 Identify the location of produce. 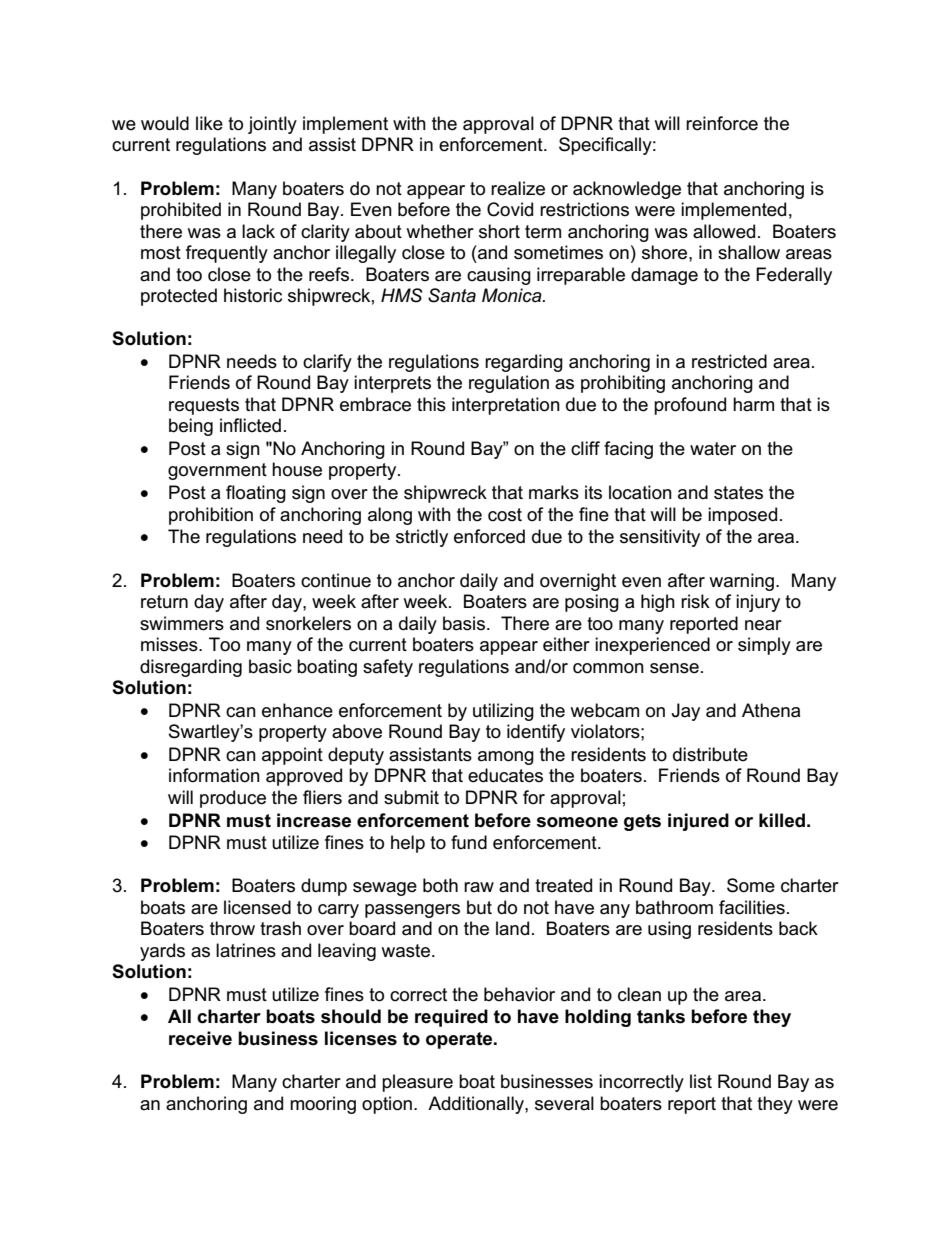
(233, 799).
